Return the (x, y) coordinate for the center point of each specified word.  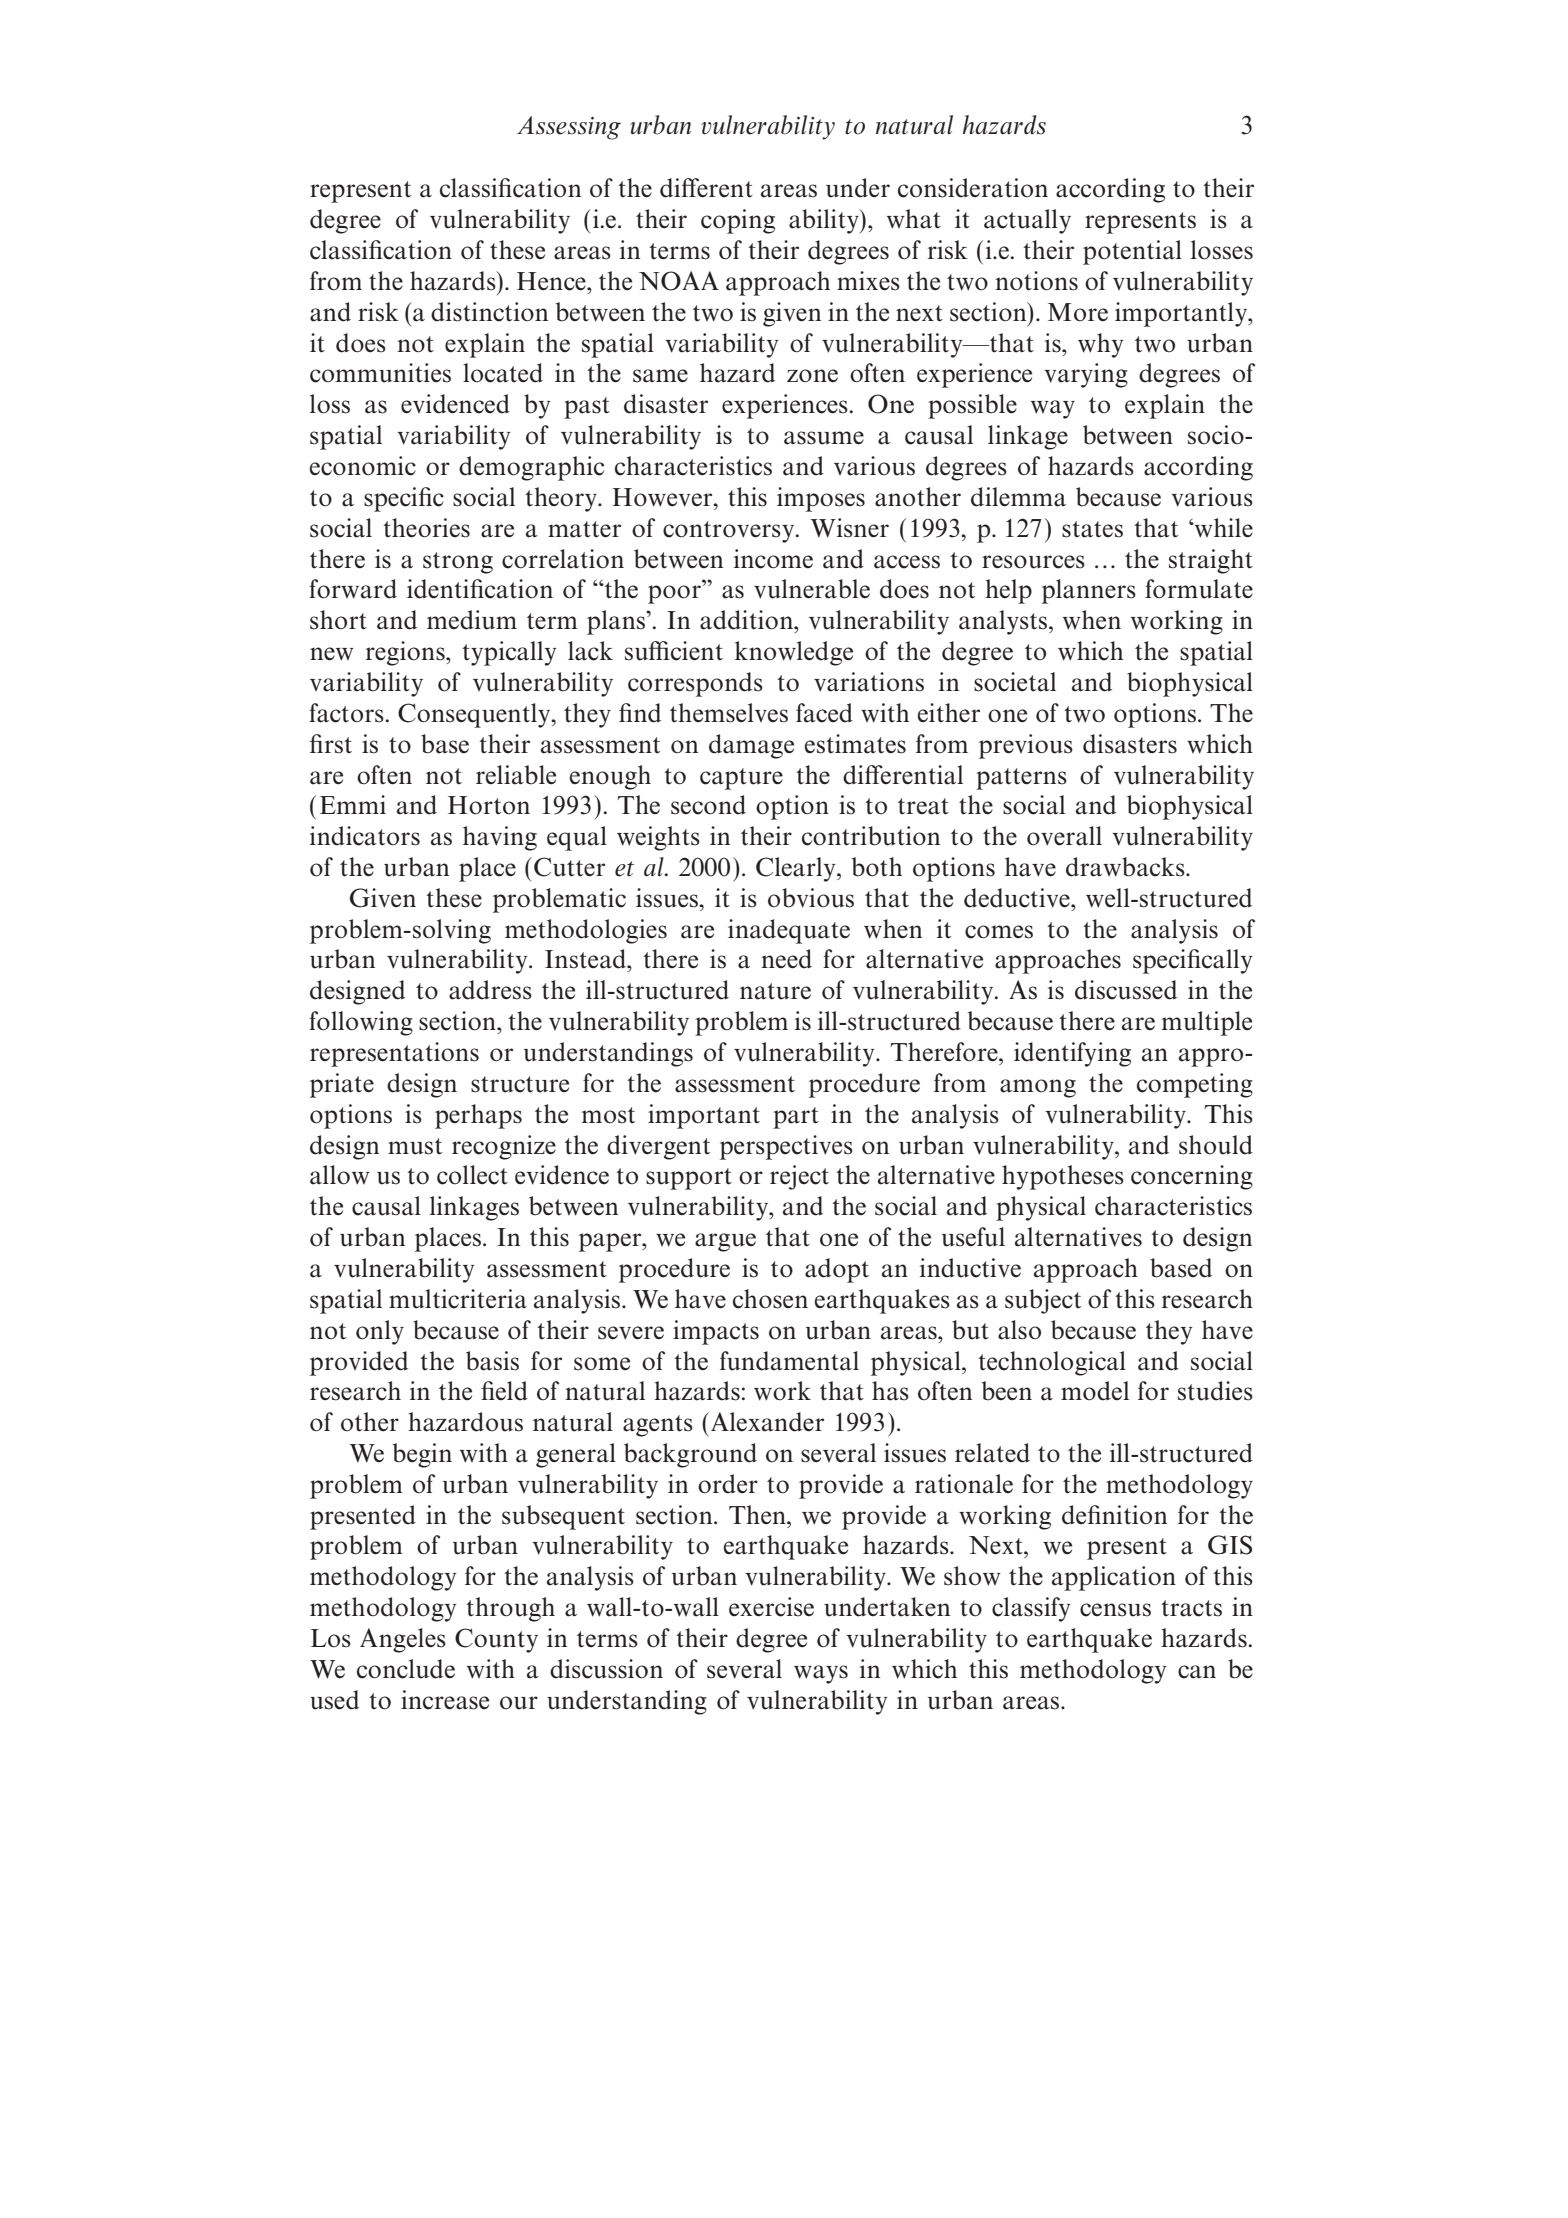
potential (1132, 252)
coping (738, 221)
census (1115, 1610)
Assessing (569, 128)
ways (821, 1674)
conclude (406, 1669)
